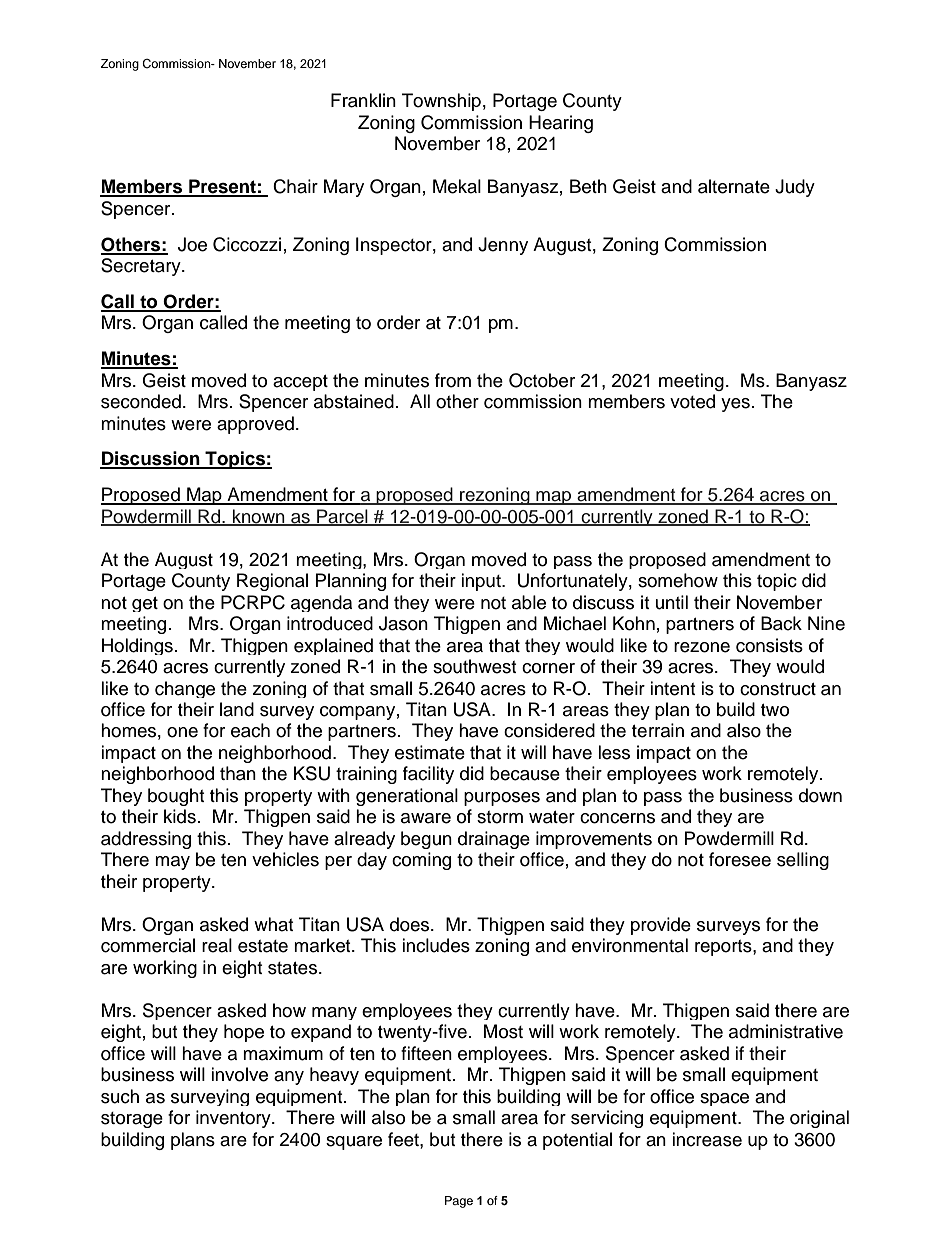 The width and height of the screenshot is (952, 1233). Describe the element at coordinates (707, 1139) in the screenshot. I see `increase` at that location.
